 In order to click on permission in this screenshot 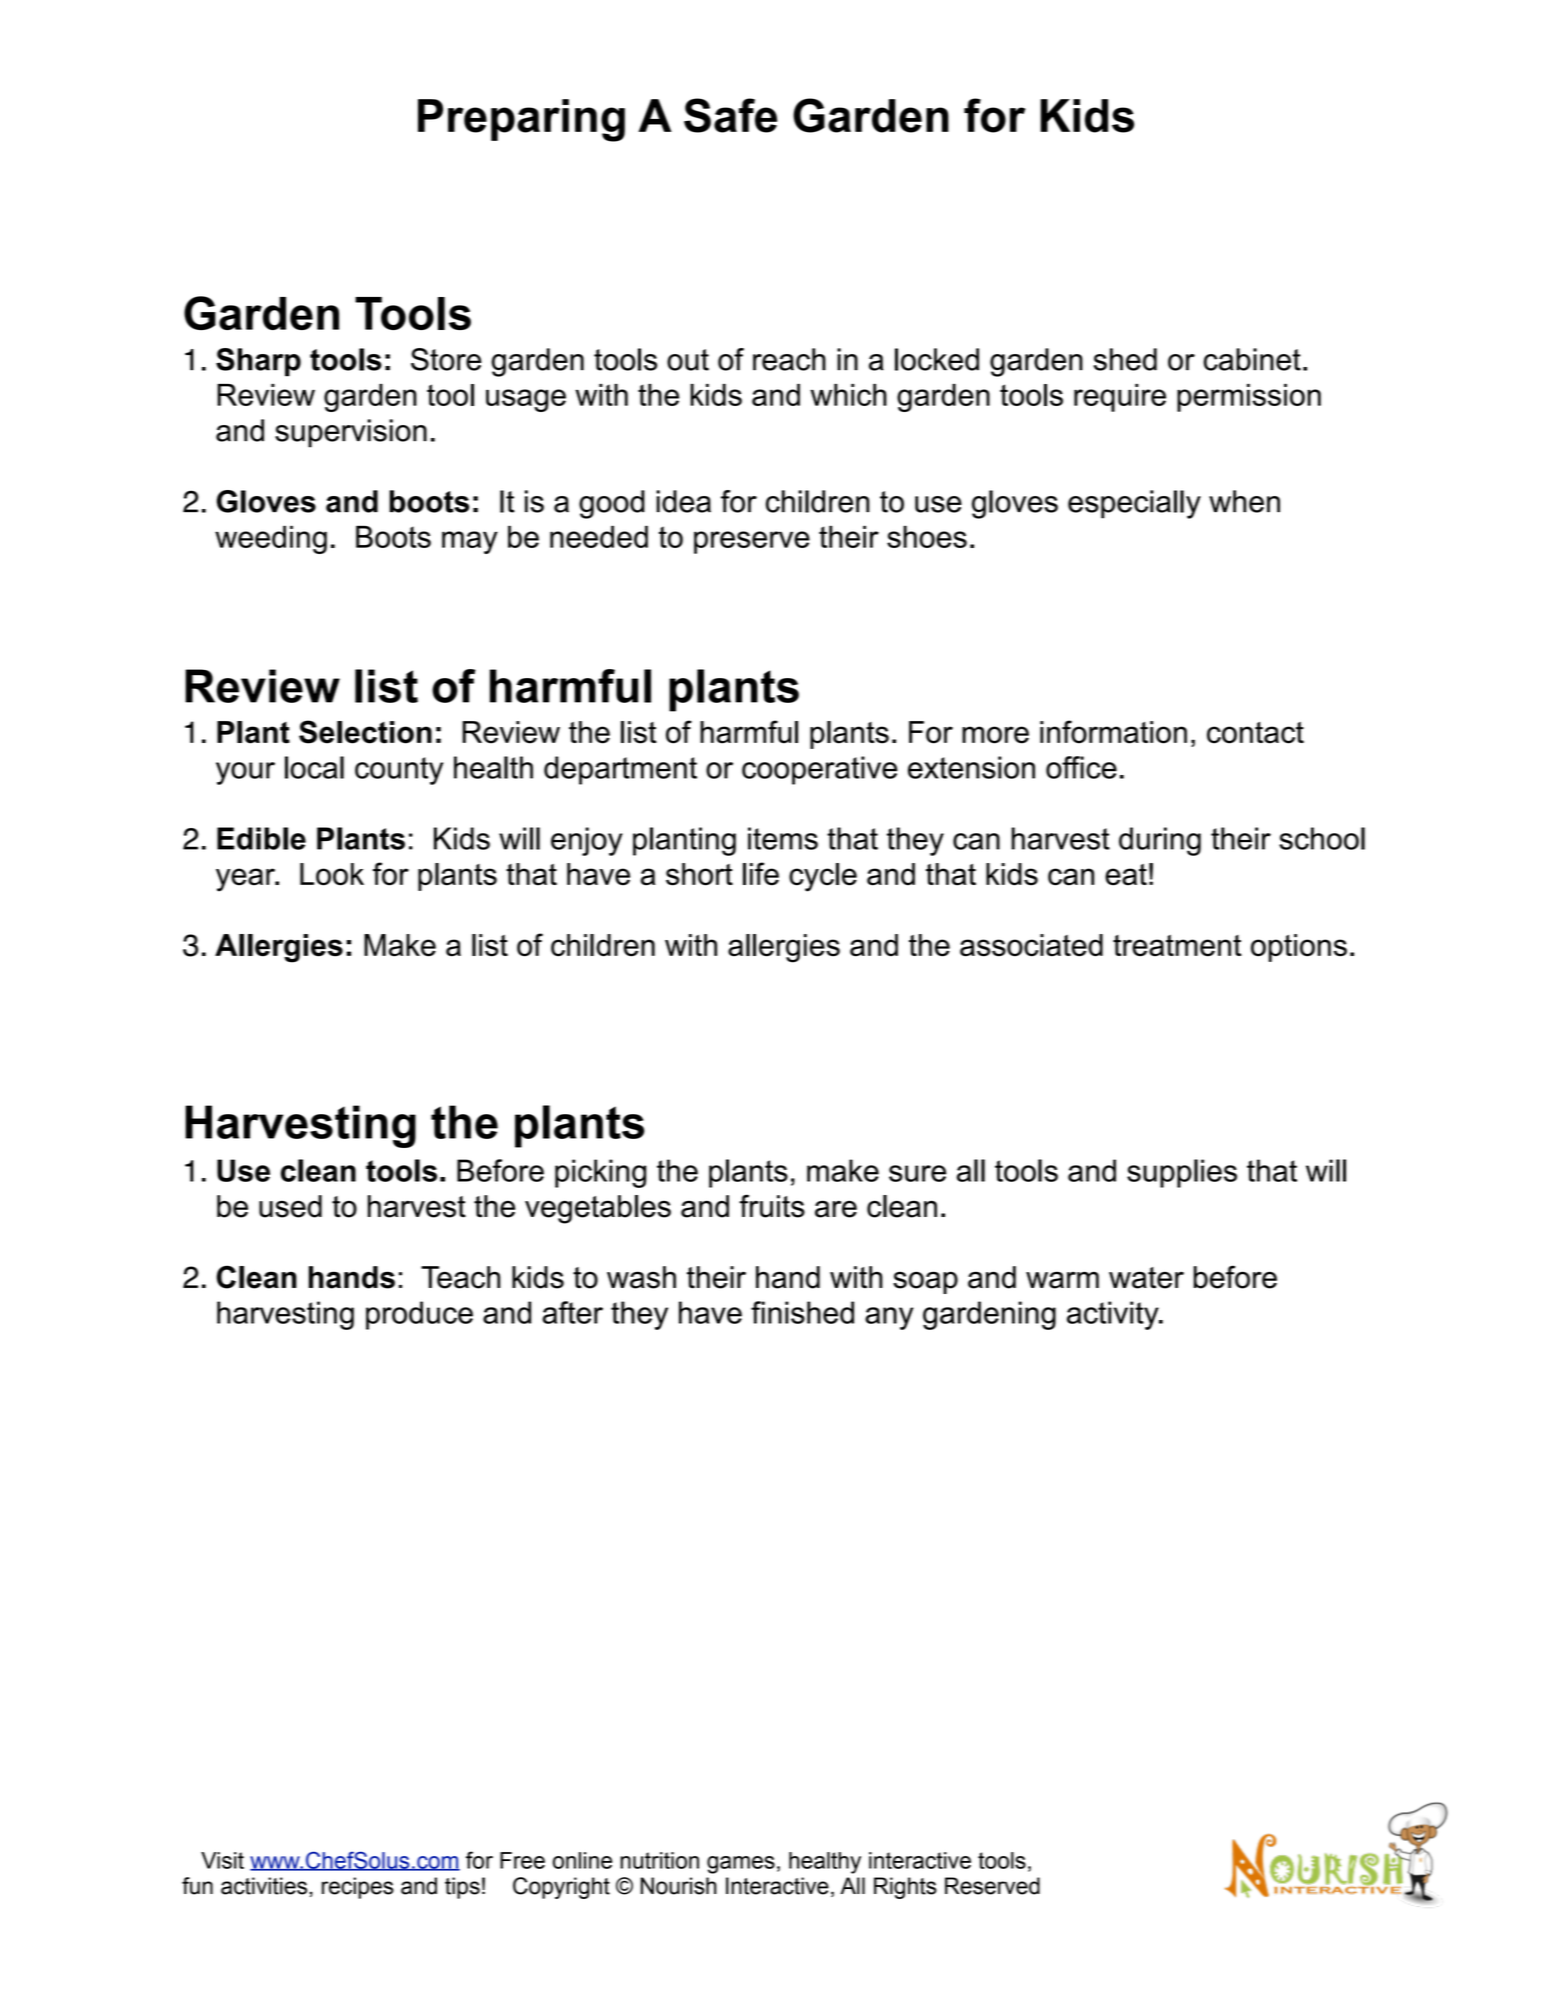, I will do `click(1249, 398)`.
